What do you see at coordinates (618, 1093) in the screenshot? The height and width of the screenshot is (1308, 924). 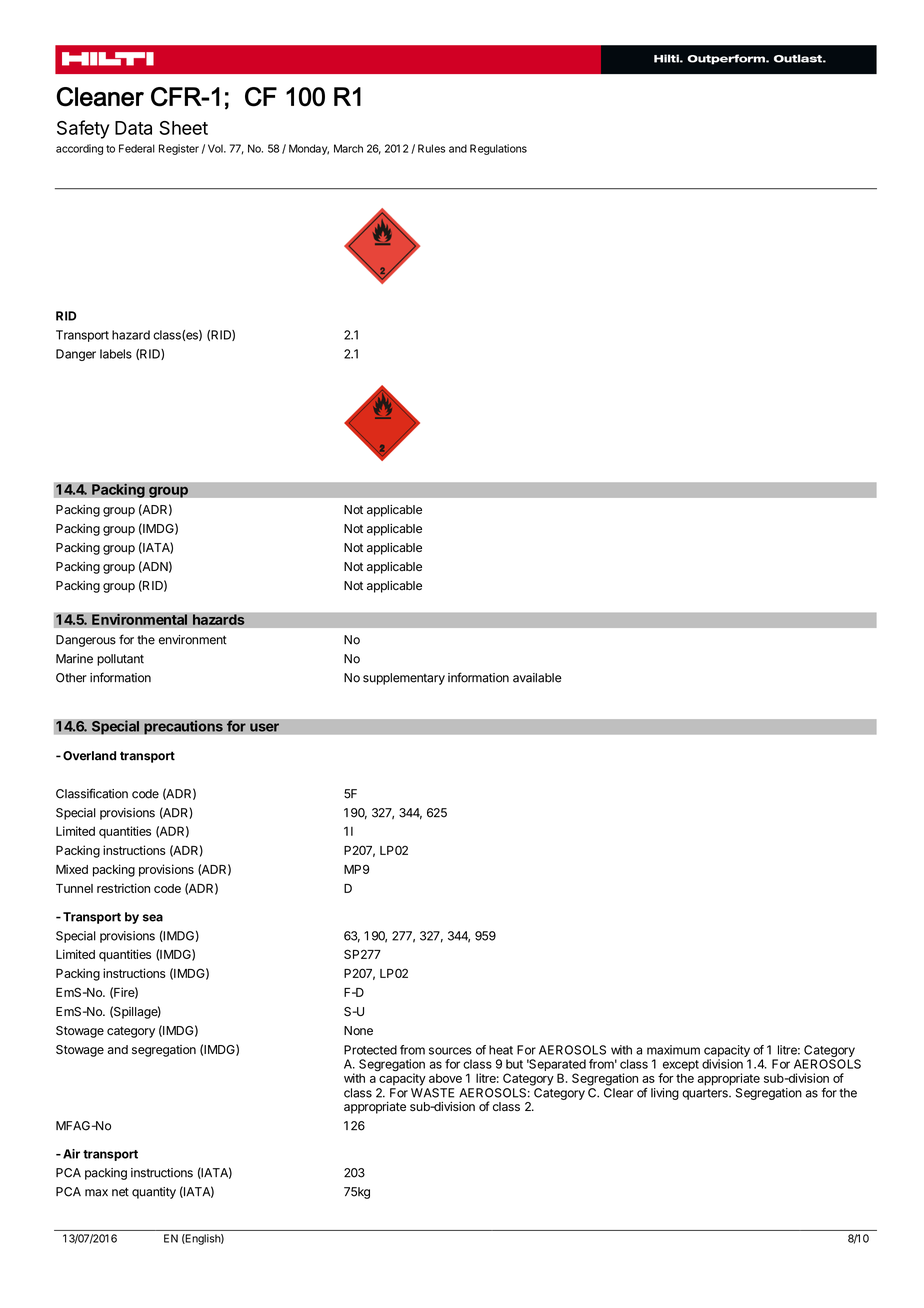 I see `Clear` at bounding box center [618, 1093].
